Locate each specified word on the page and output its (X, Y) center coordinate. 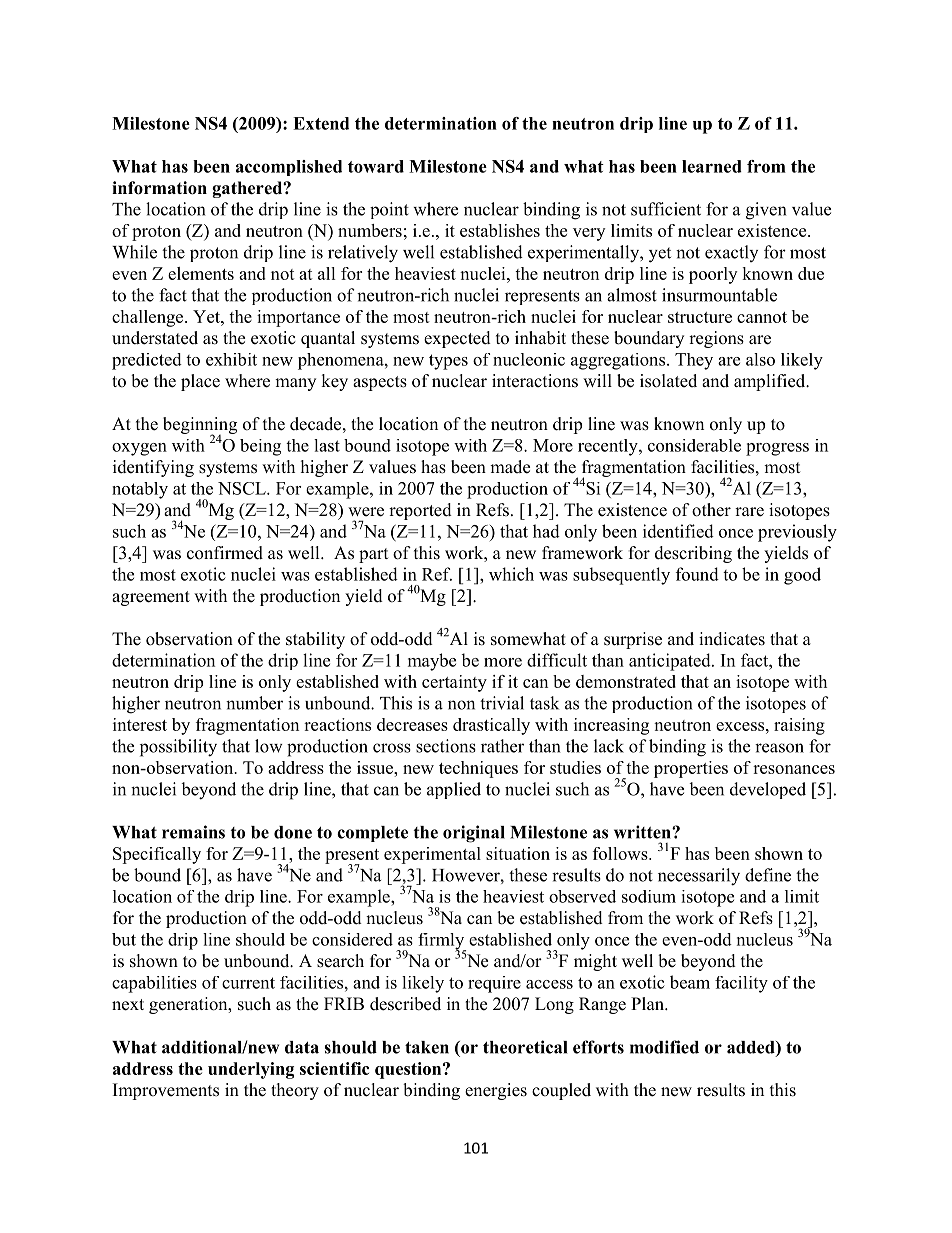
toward (376, 166)
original (474, 834)
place (200, 382)
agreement (151, 598)
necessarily (699, 877)
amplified (771, 382)
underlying (251, 1070)
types (448, 362)
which (511, 574)
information (159, 188)
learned (712, 166)
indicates (732, 639)
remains (193, 832)
